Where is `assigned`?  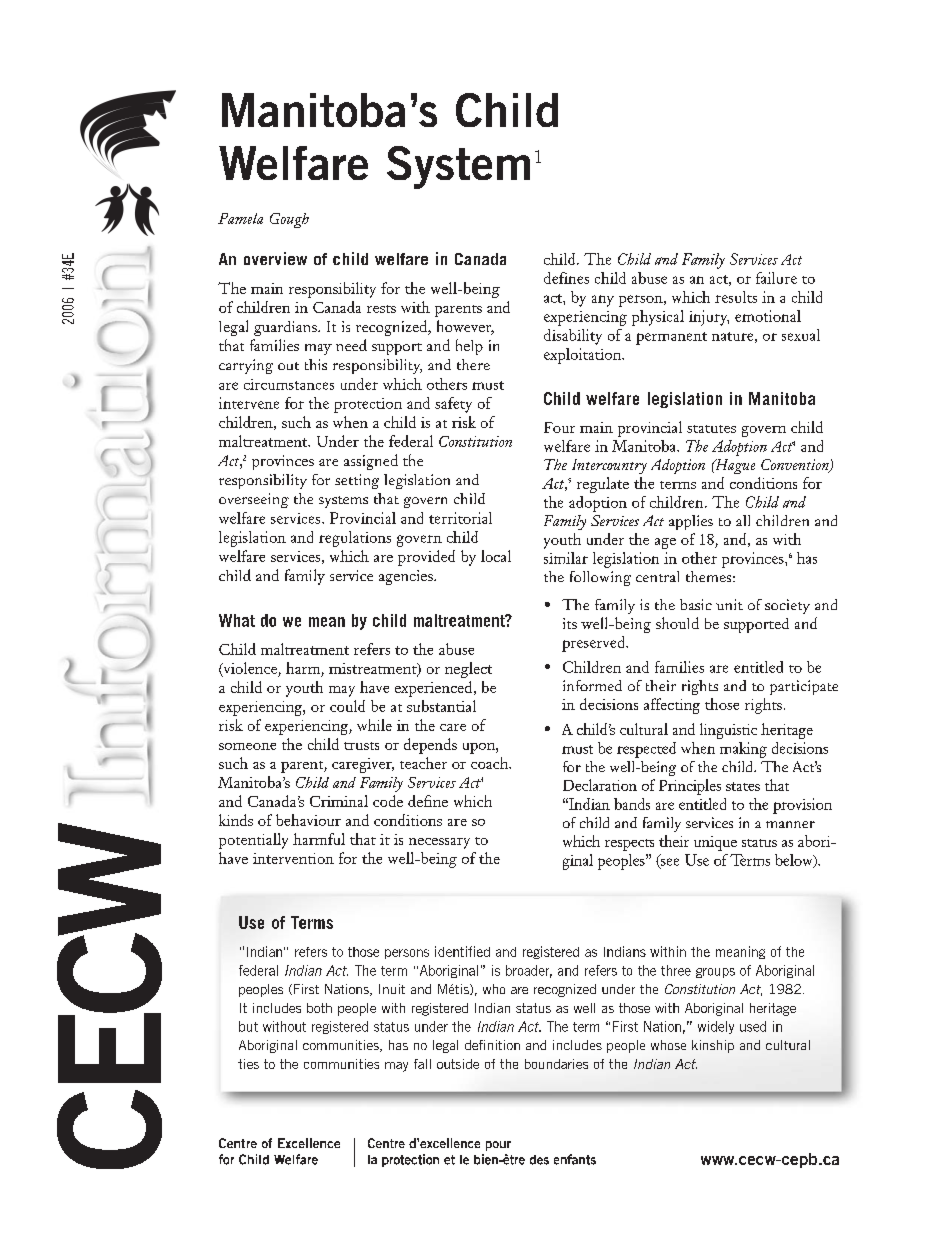
assigned is located at coordinates (371, 462).
